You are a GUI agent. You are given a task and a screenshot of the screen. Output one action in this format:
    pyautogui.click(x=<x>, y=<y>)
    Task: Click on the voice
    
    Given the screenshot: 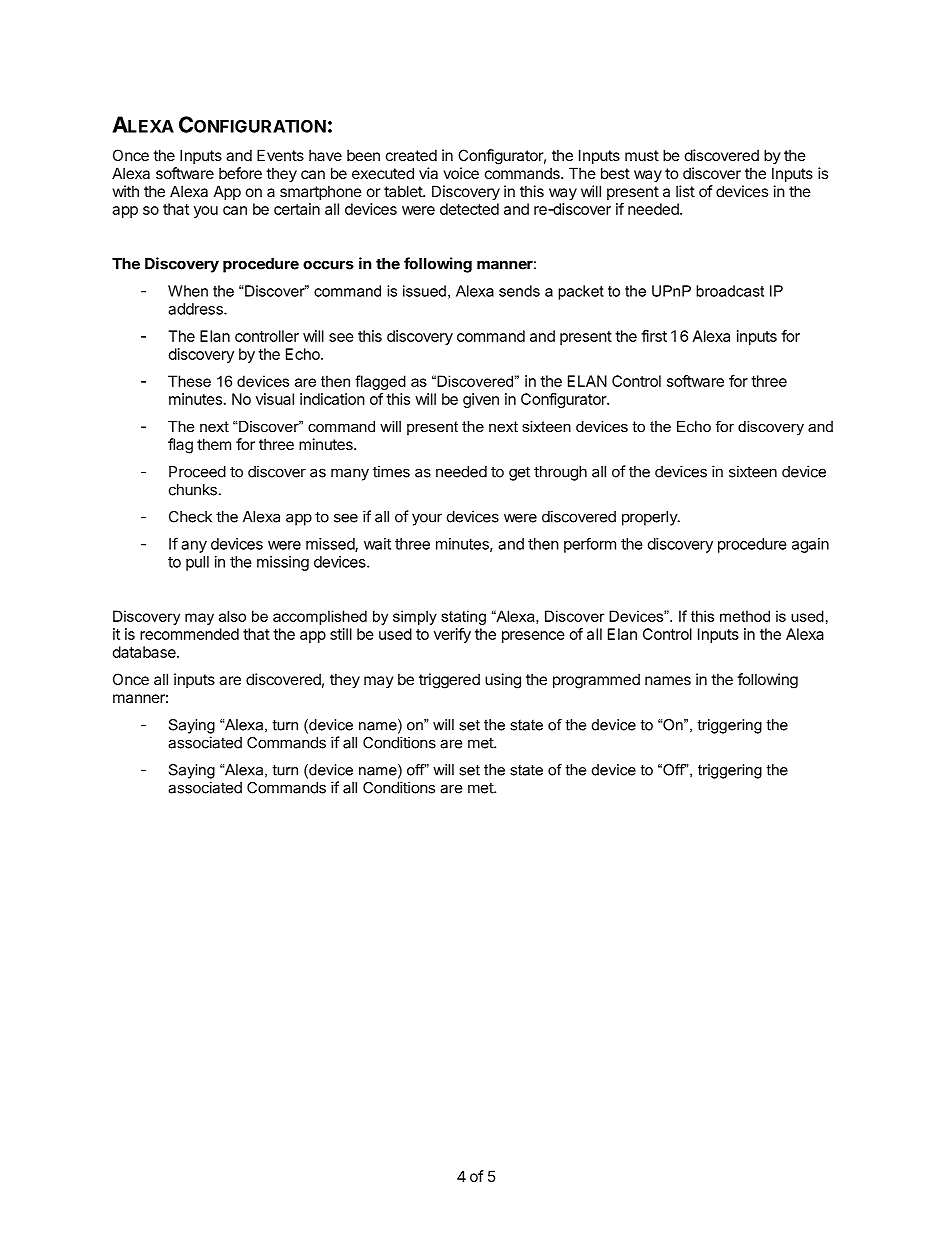 What is the action you would take?
    pyautogui.click(x=461, y=173)
